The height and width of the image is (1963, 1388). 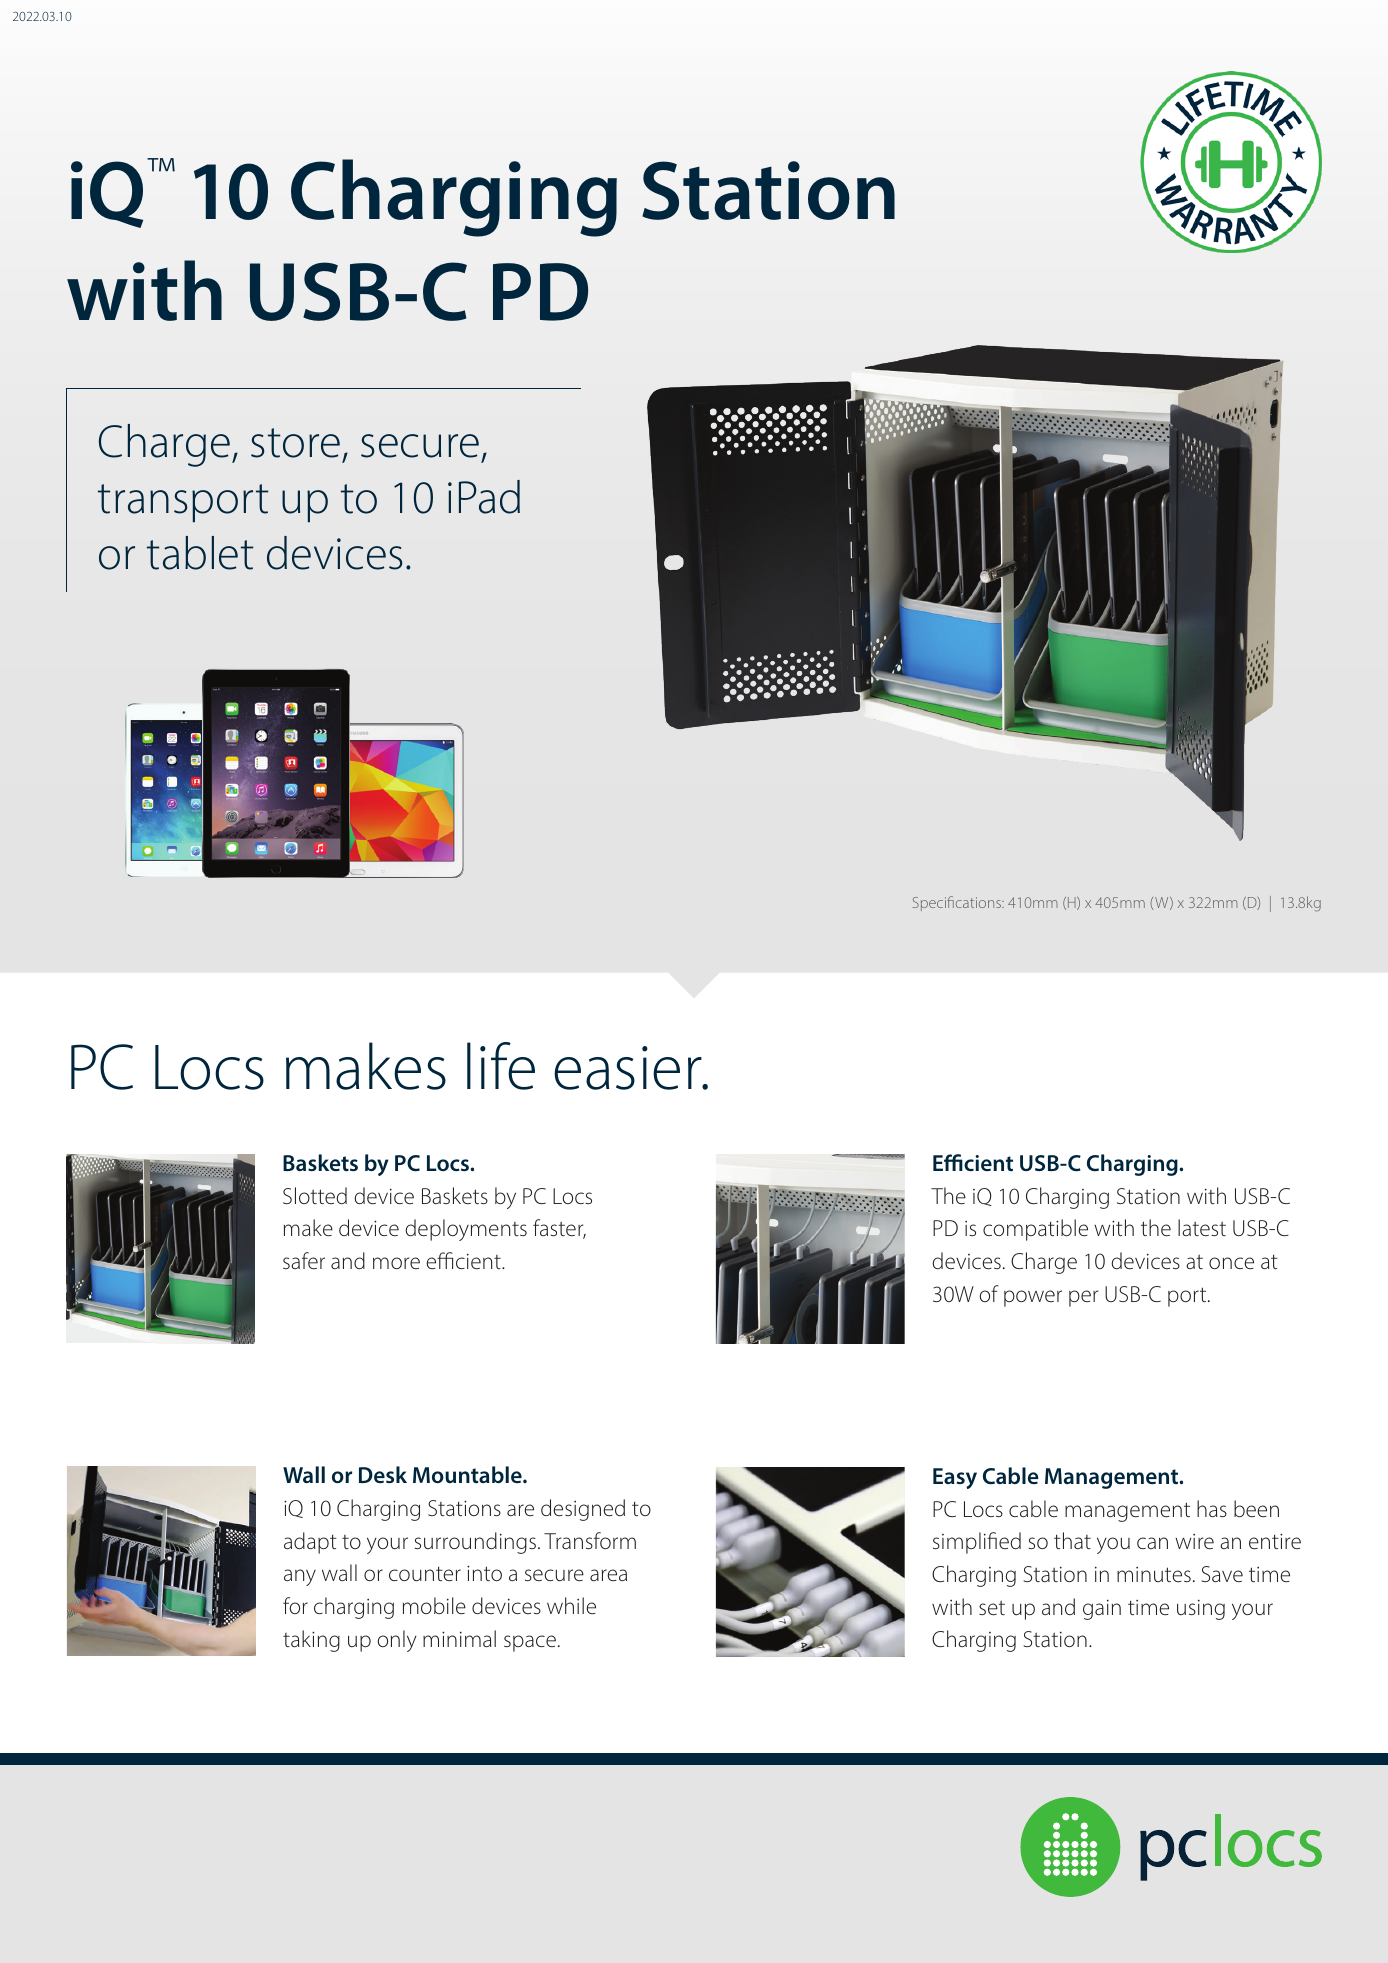 I want to click on faster, so click(x=559, y=1229).
